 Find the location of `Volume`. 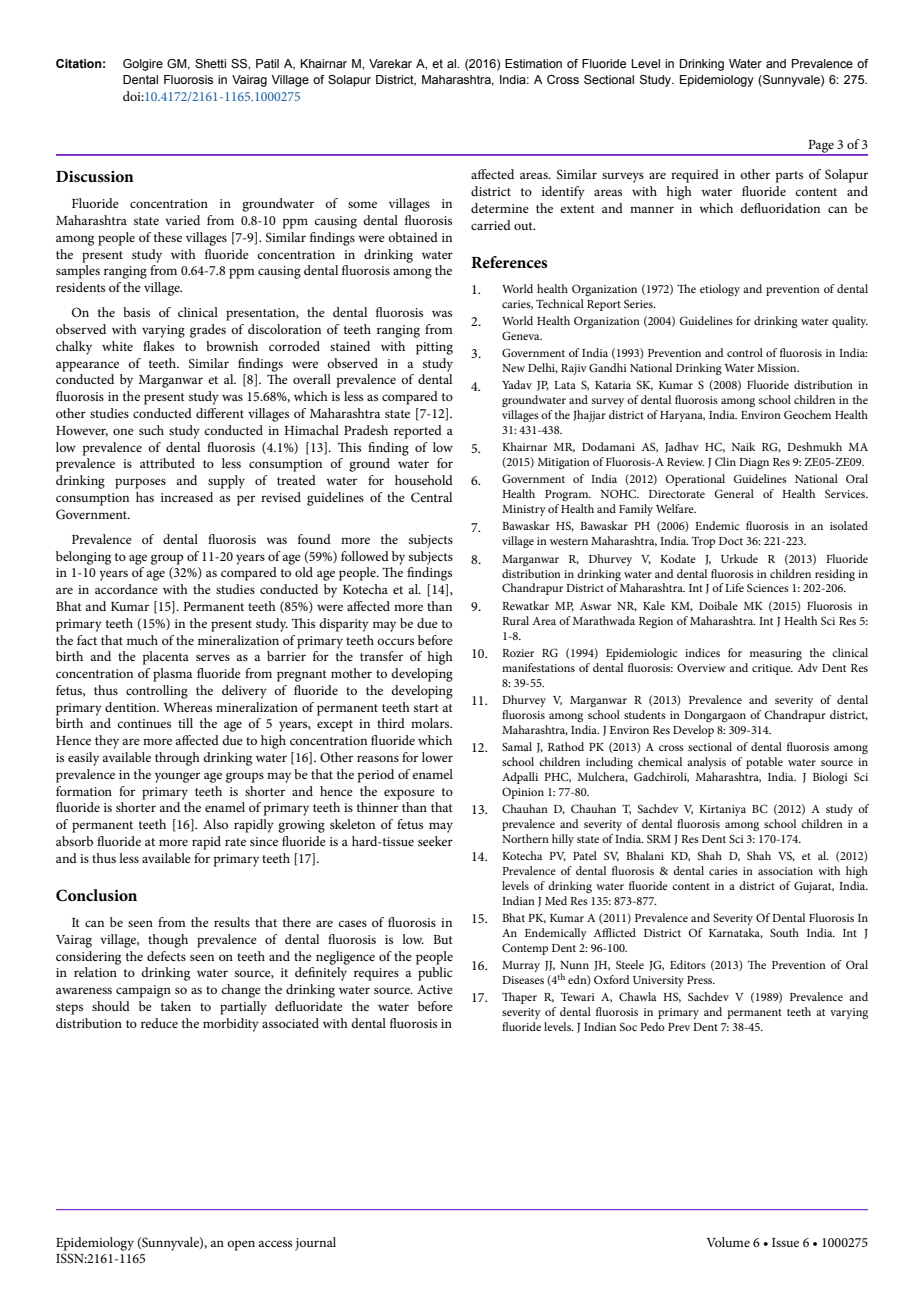

Volume is located at coordinates (728, 1242).
